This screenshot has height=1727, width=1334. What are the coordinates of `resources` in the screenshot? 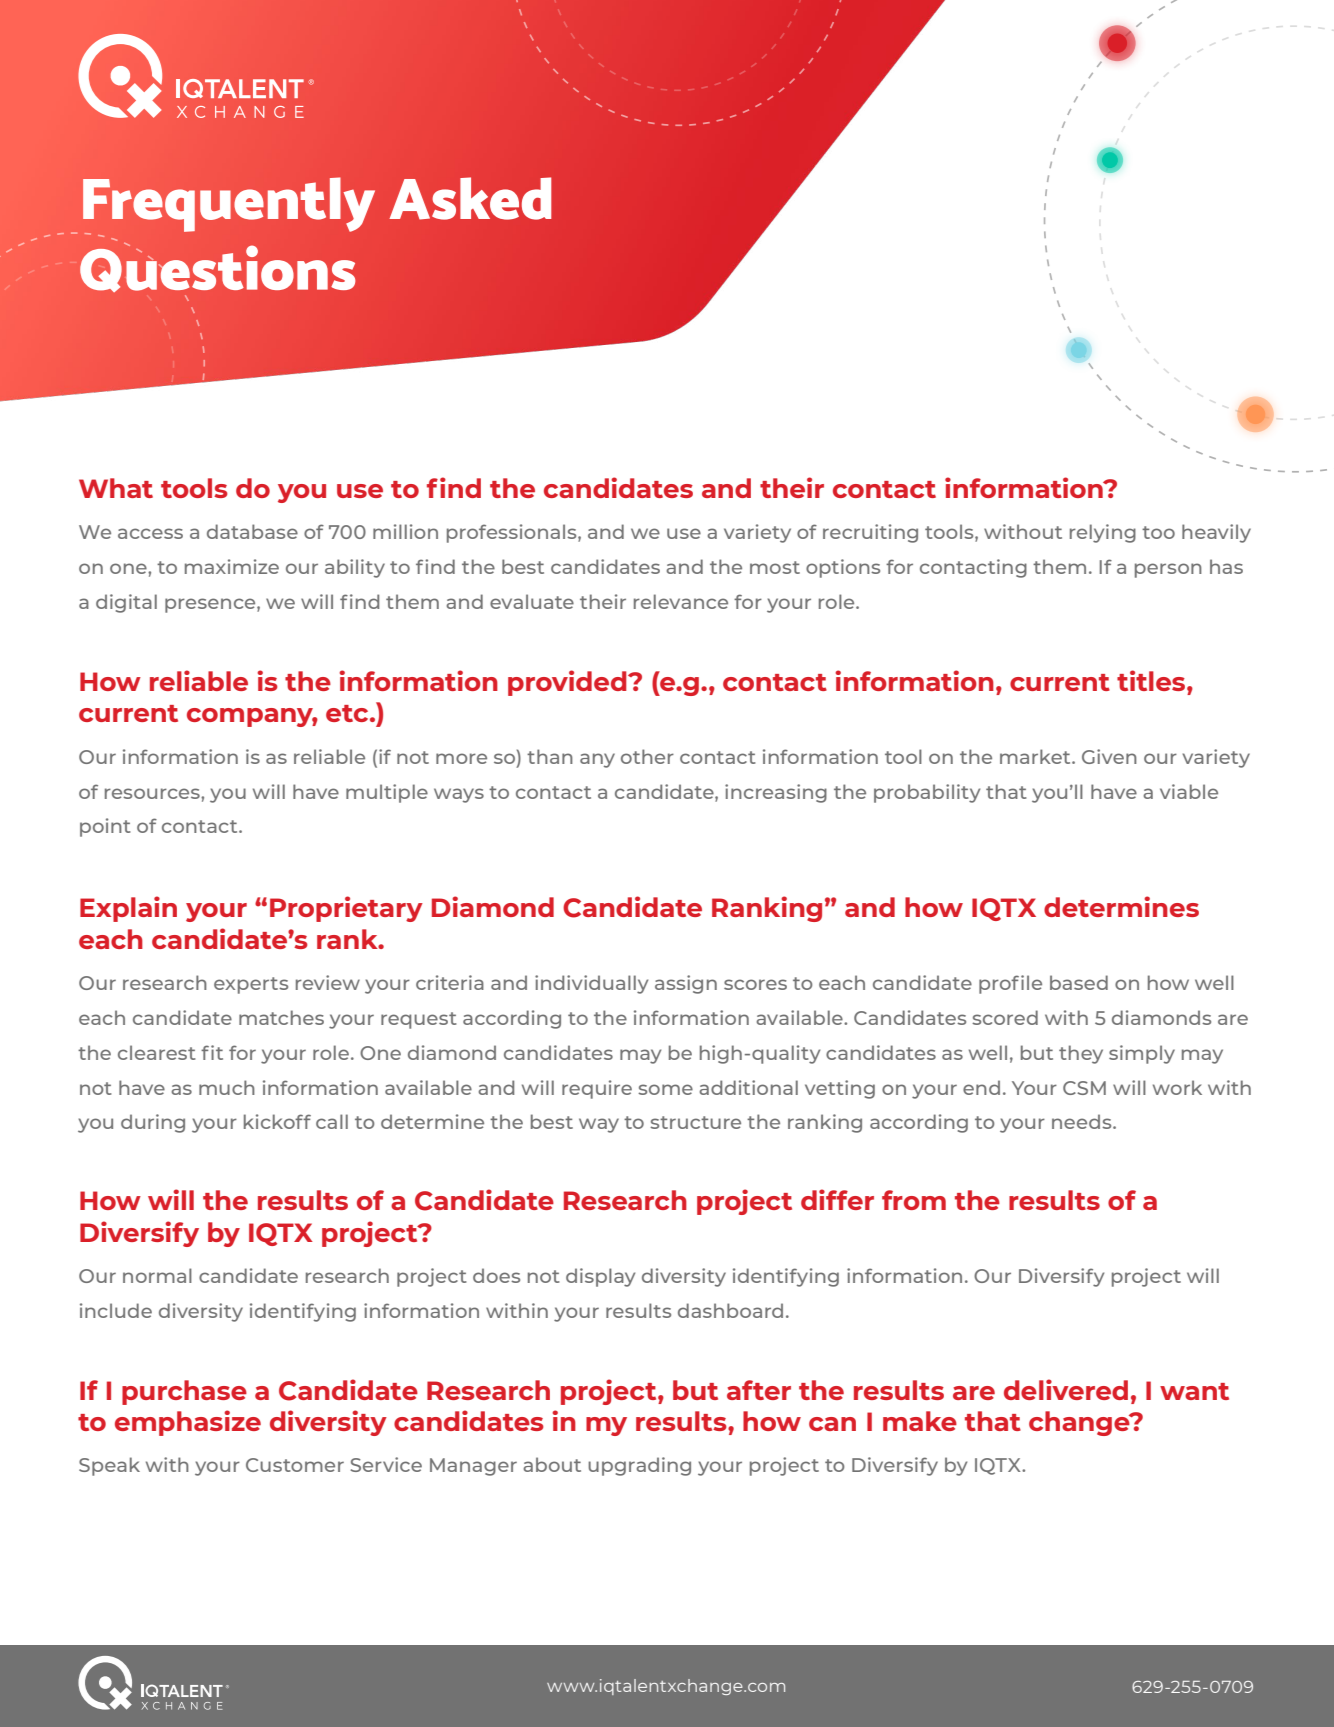 It's located at (153, 793).
